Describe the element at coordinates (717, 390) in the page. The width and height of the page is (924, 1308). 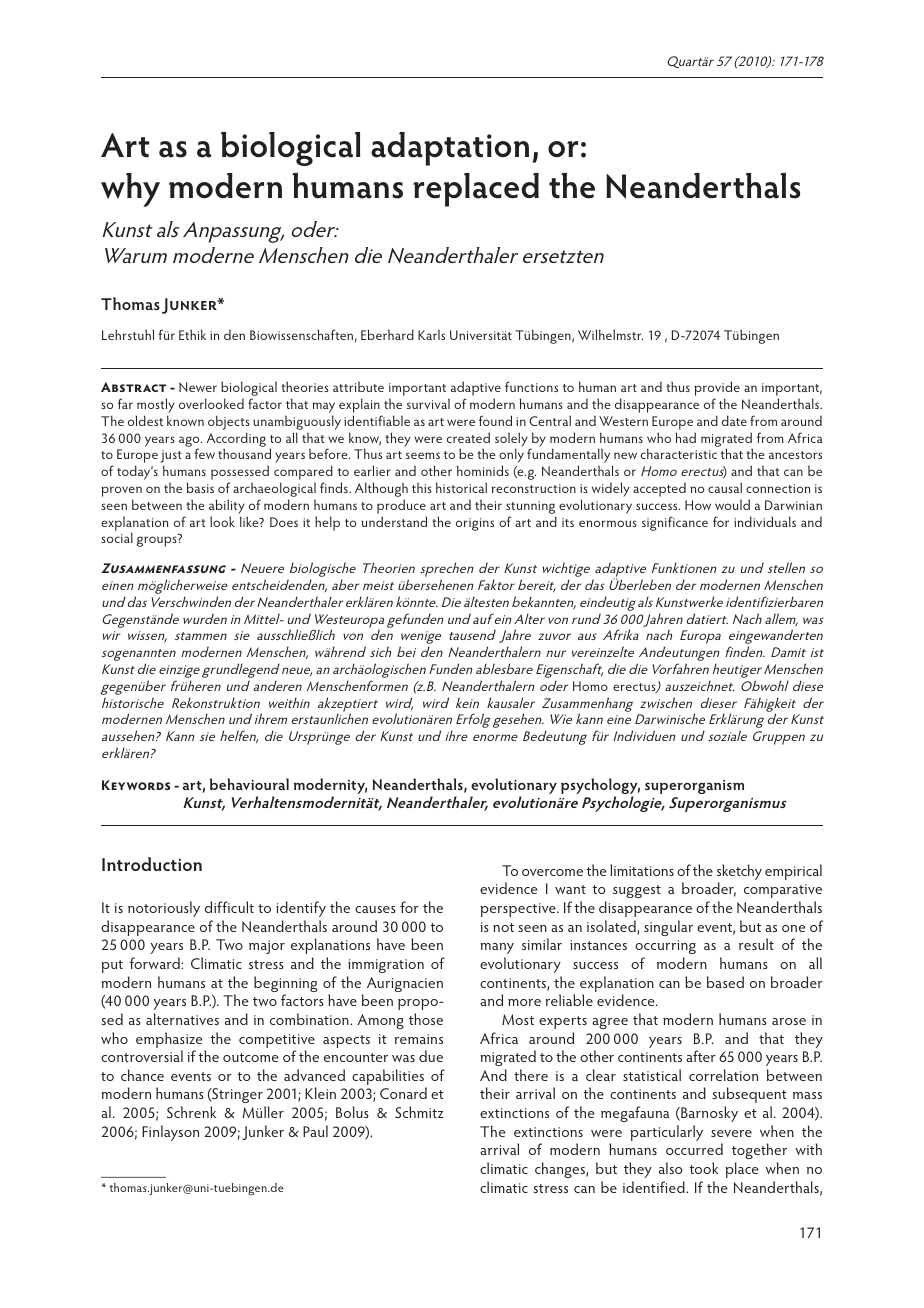
I see `provide` at that location.
